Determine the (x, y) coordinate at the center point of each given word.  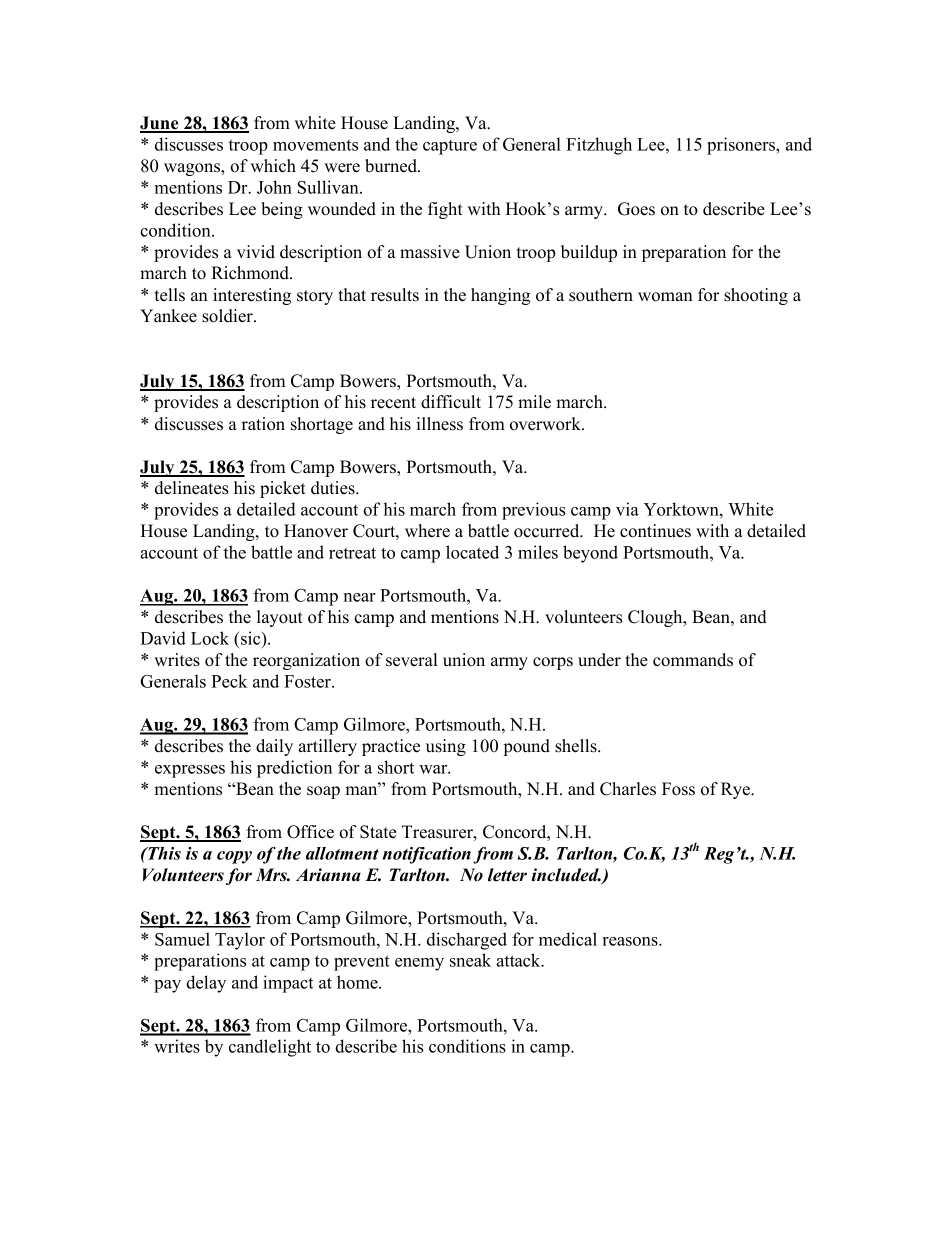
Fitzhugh (599, 146)
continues (655, 531)
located (472, 552)
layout (280, 618)
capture (450, 147)
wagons (193, 169)
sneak (470, 960)
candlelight (270, 1048)
